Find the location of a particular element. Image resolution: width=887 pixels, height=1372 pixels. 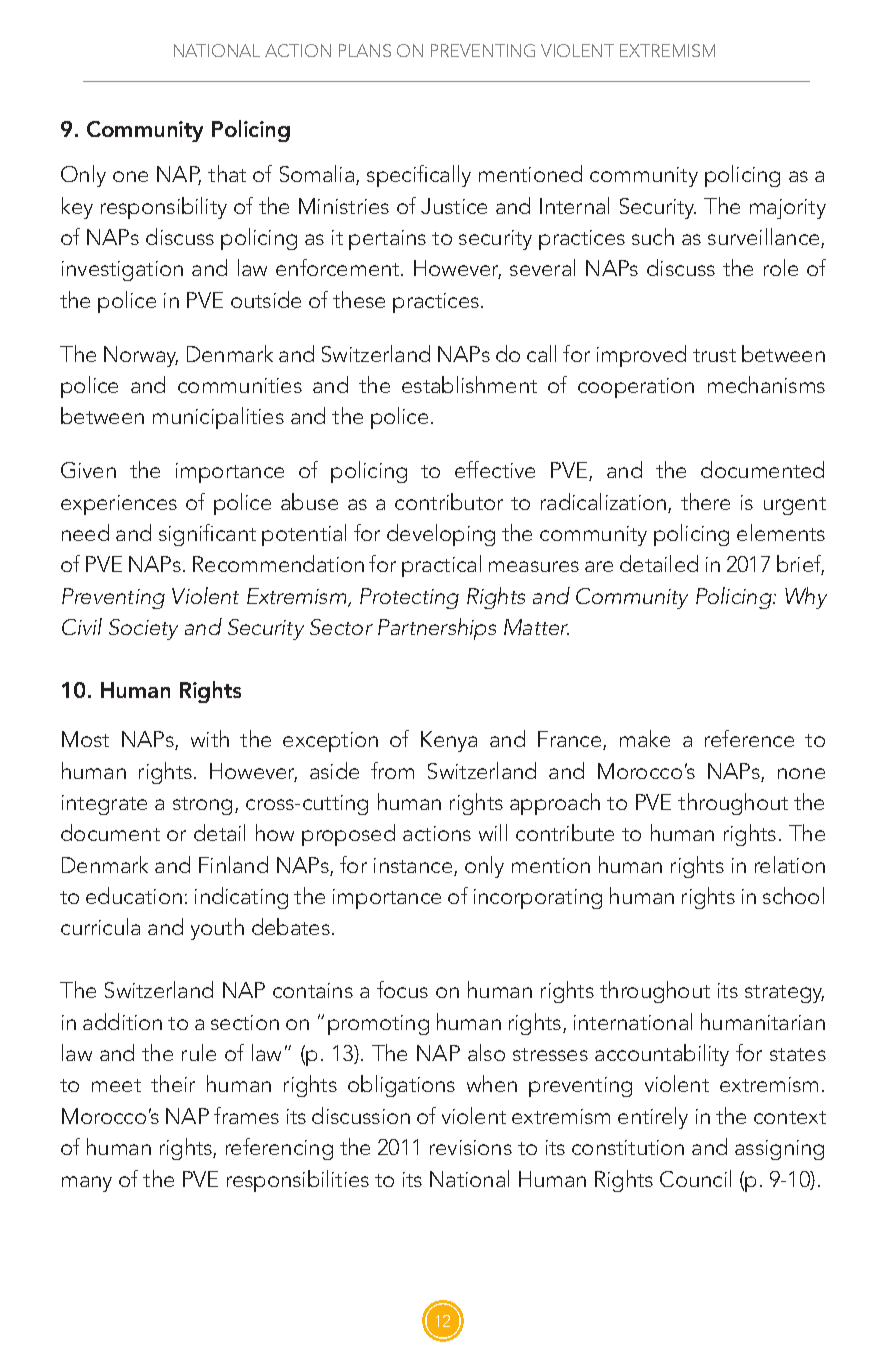

their is located at coordinates (173, 1083).
